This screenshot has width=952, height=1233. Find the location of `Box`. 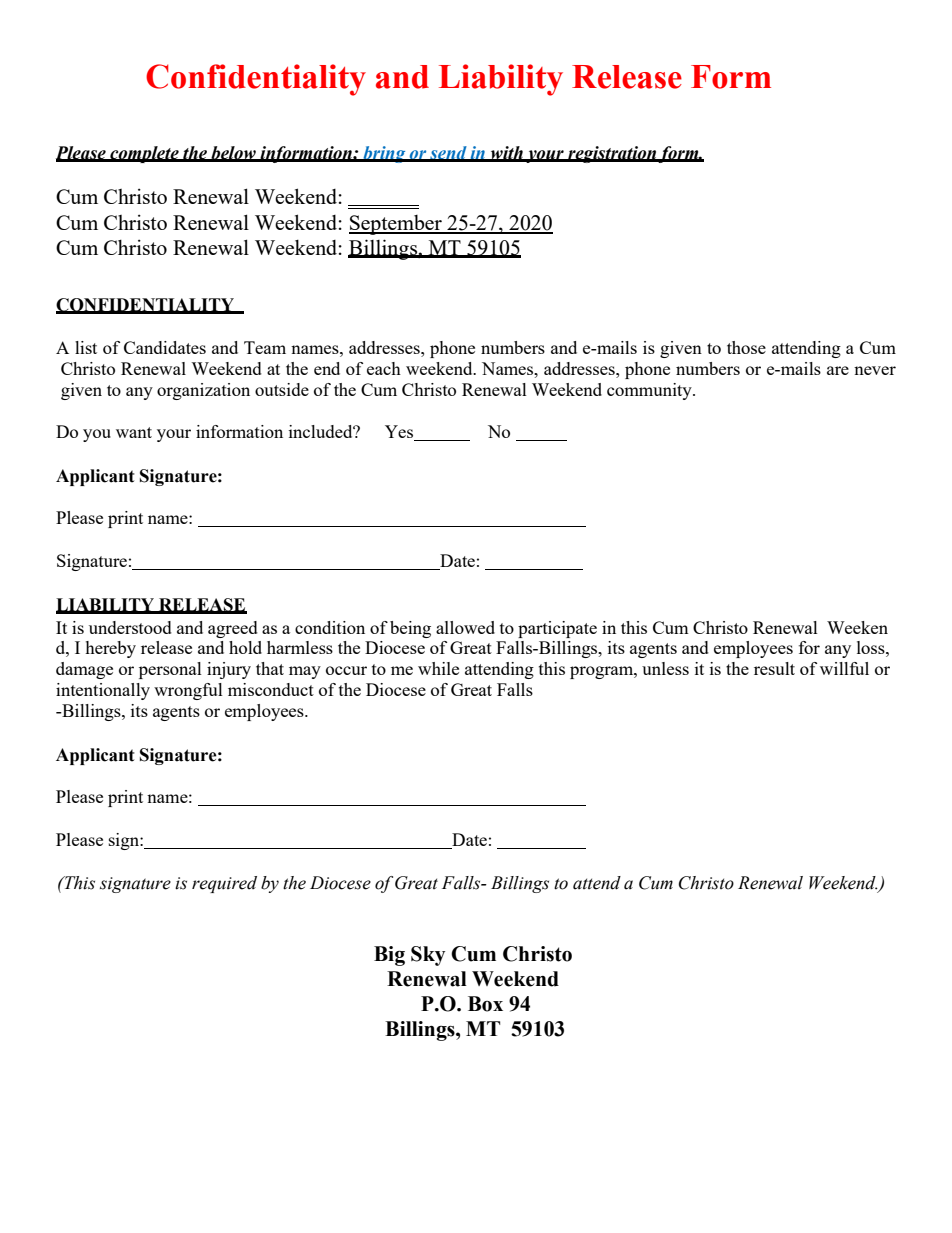

Box is located at coordinates (485, 1004).
